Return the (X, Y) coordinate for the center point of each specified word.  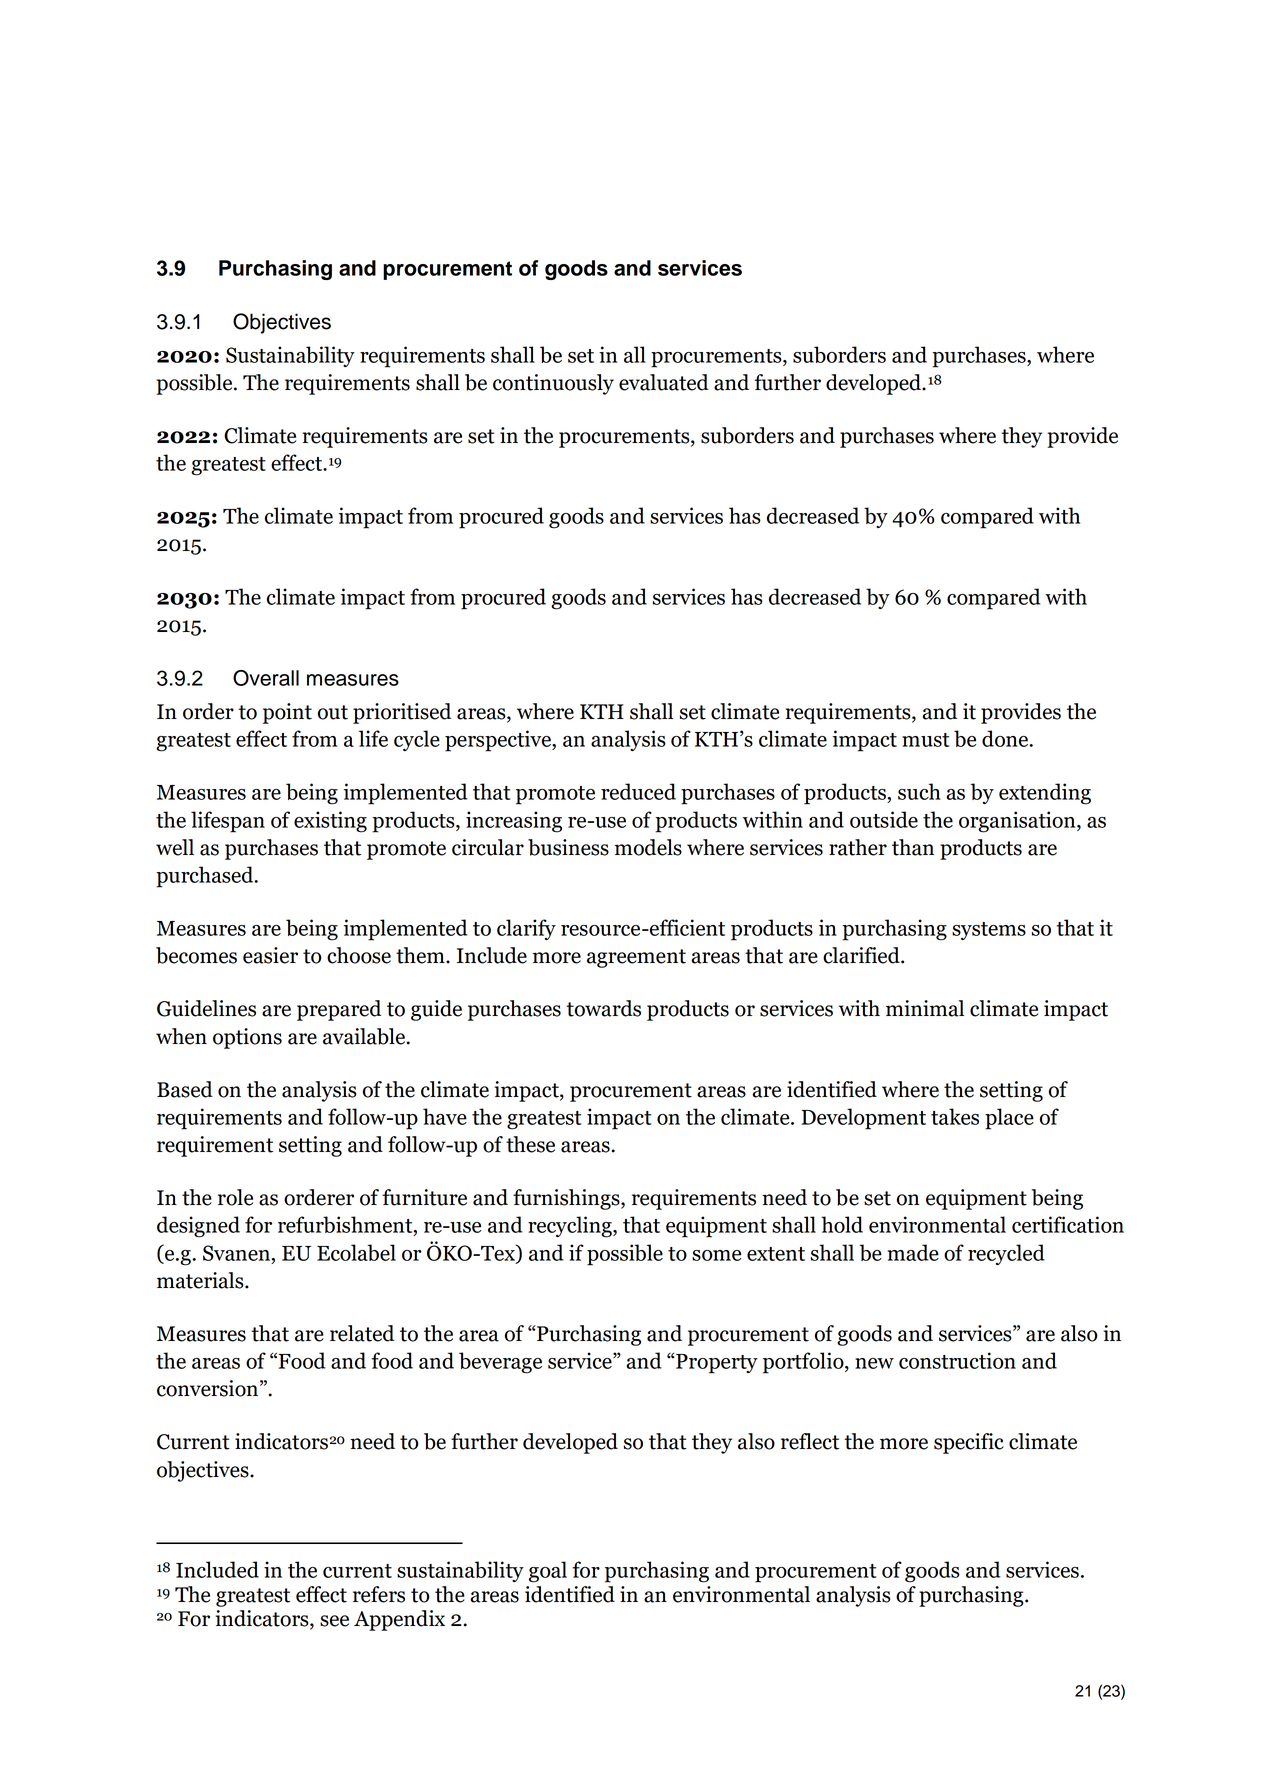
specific (969, 1443)
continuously (553, 384)
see (334, 1621)
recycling (571, 1227)
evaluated (664, 382)
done (1006, 738)
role (235, 1197)
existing (330, 822)
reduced (638, 791)
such (919, 791)
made (913, 1252)
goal (548, 1572)
